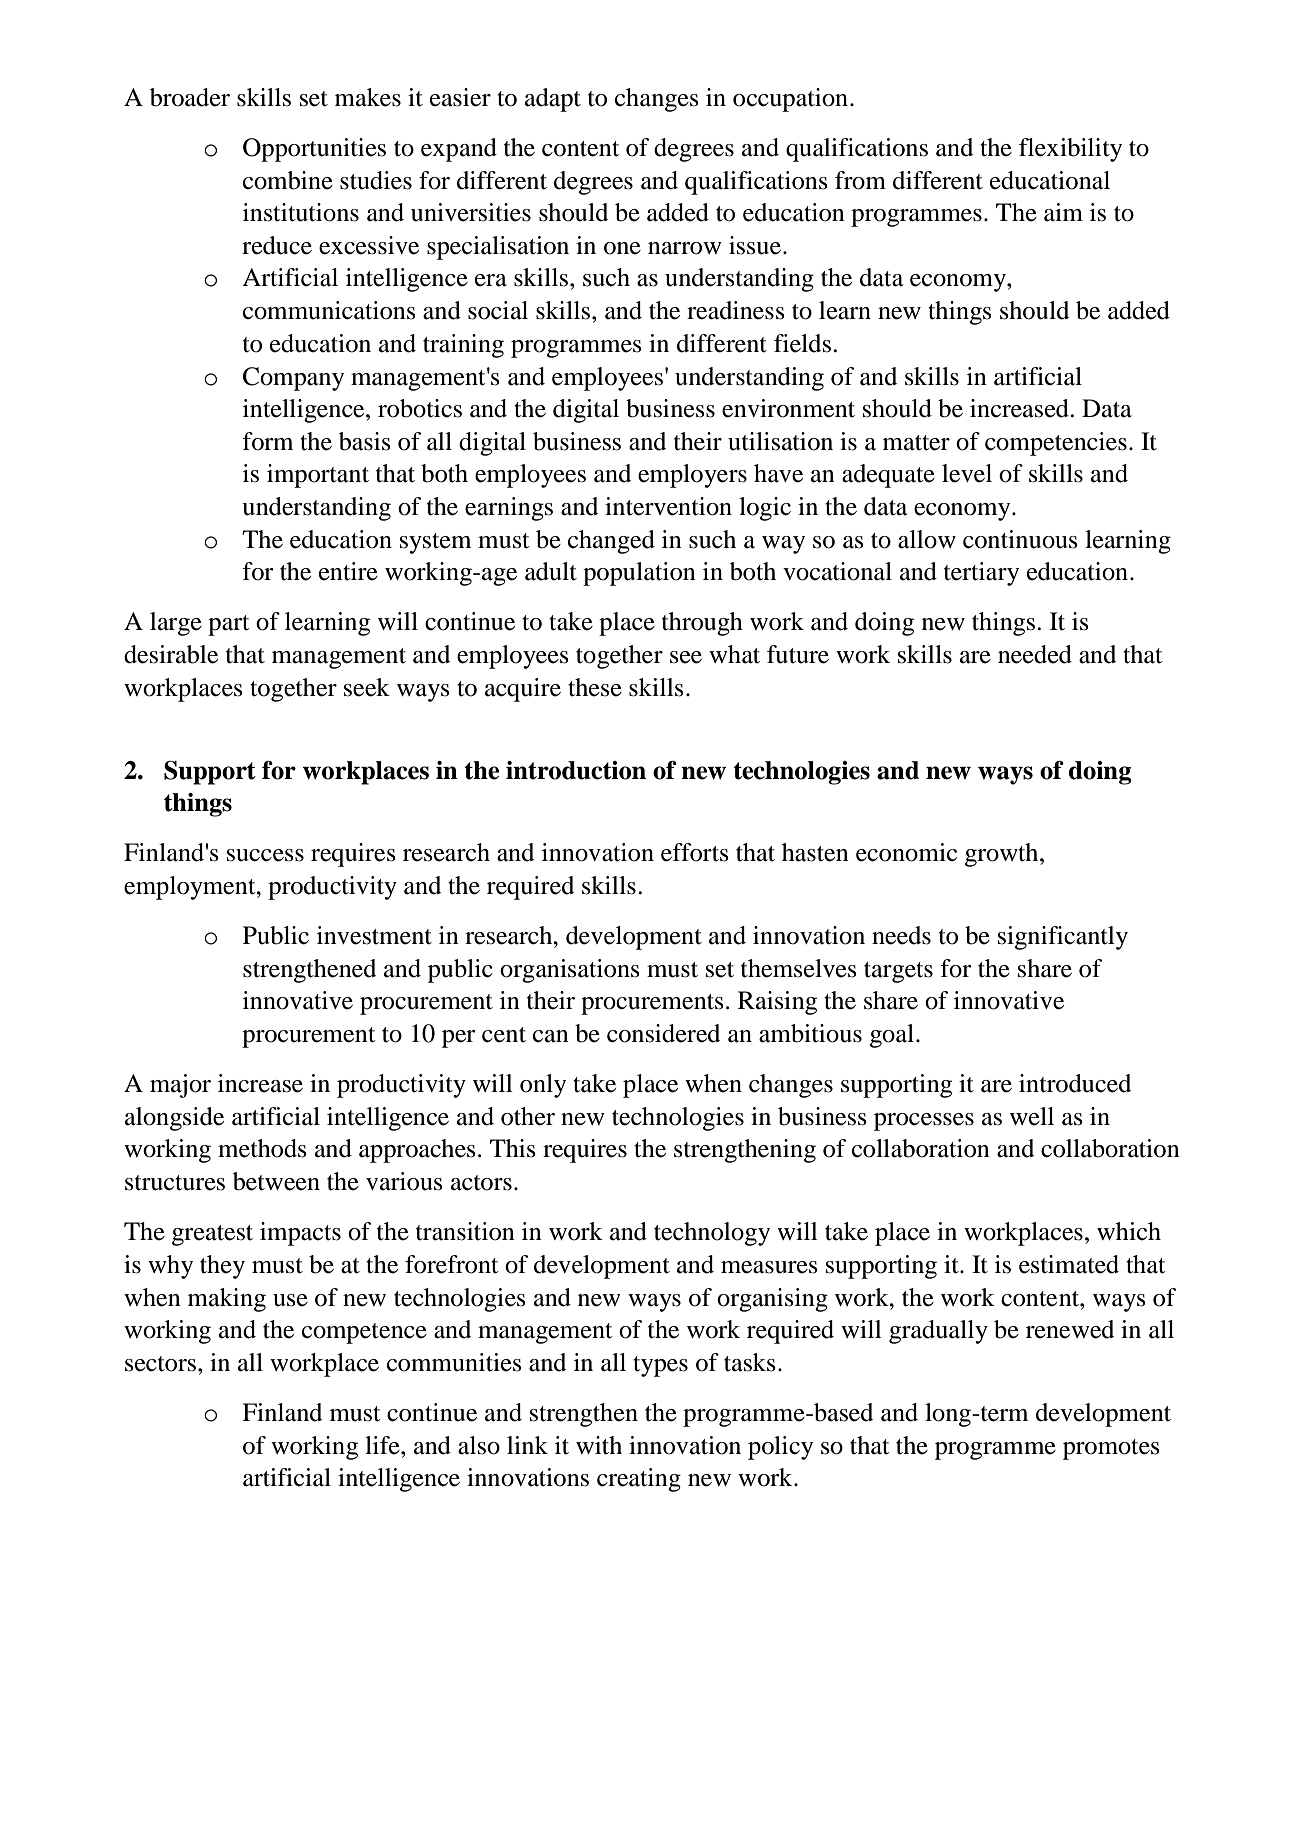  What do you see at coordinates (553, 100) in the image?
I see `adapt` at bounding box center [553, 100].
